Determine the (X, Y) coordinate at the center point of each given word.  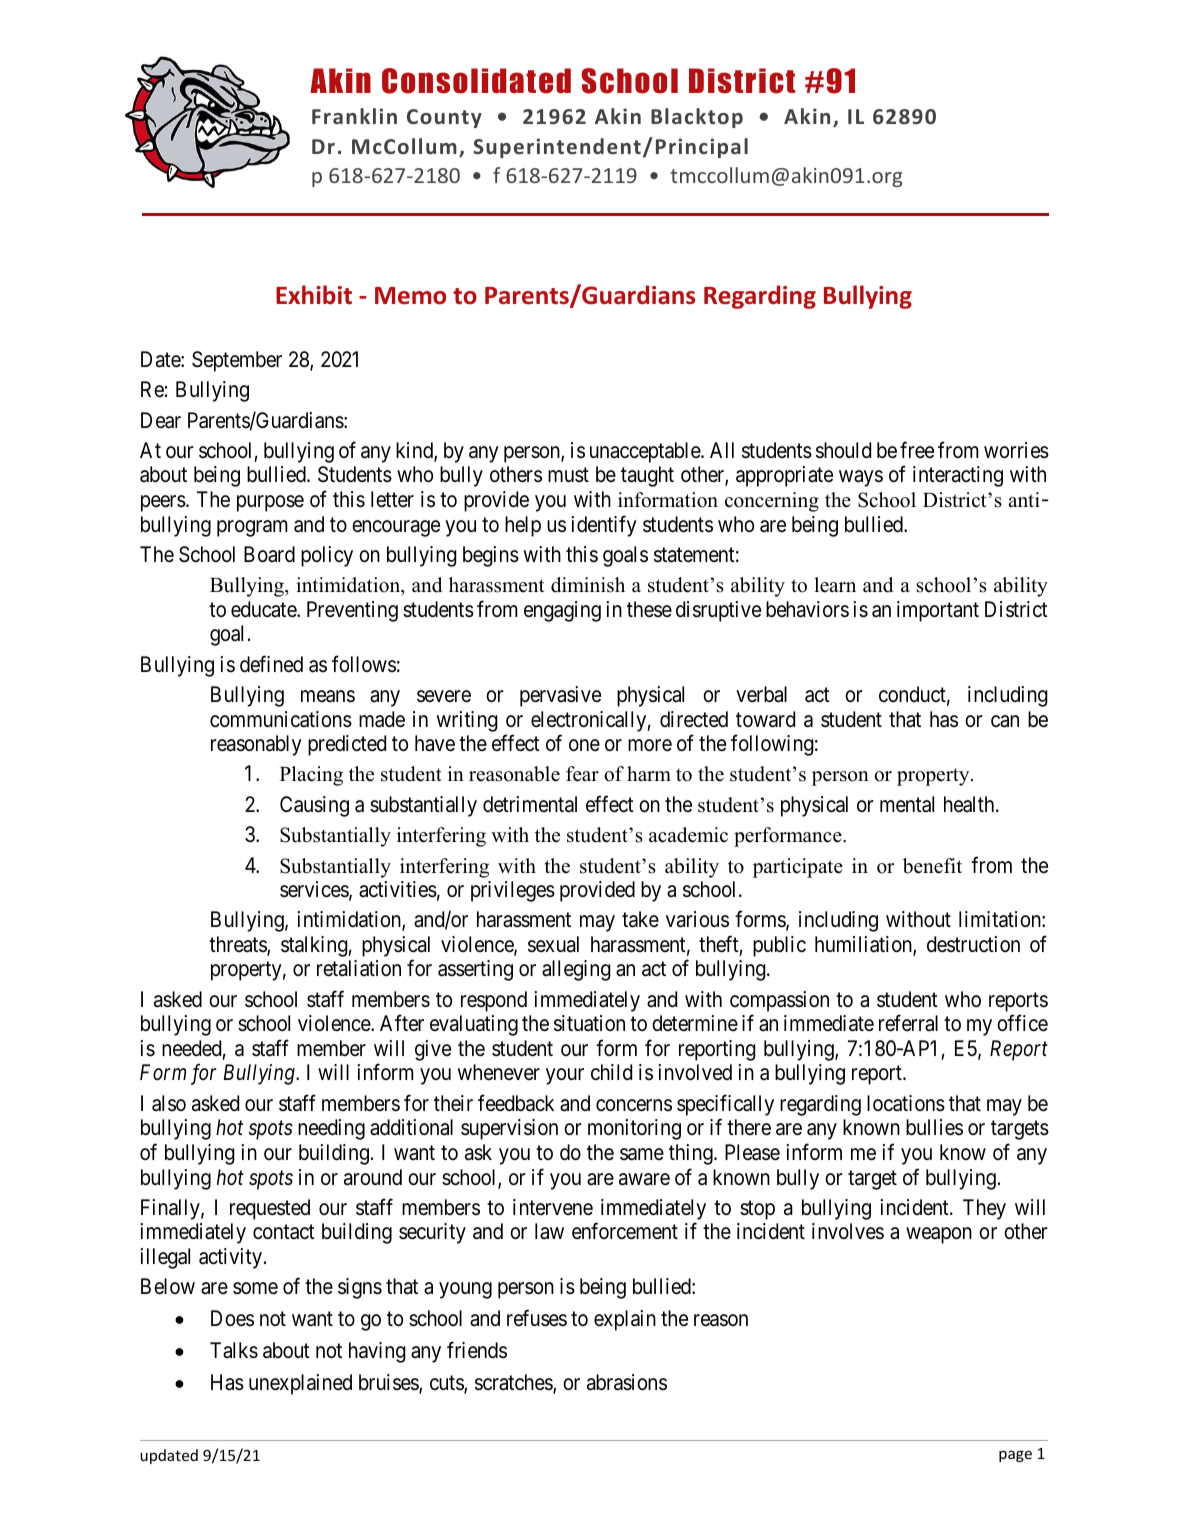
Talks (234, 1350)
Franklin (354, 116)
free (917, 450)
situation (589, 1023)
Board (269, 554)
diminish (588, 585)
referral (908, 1023)
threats (238, 945)
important (938, 611)
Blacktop (697, 118)
